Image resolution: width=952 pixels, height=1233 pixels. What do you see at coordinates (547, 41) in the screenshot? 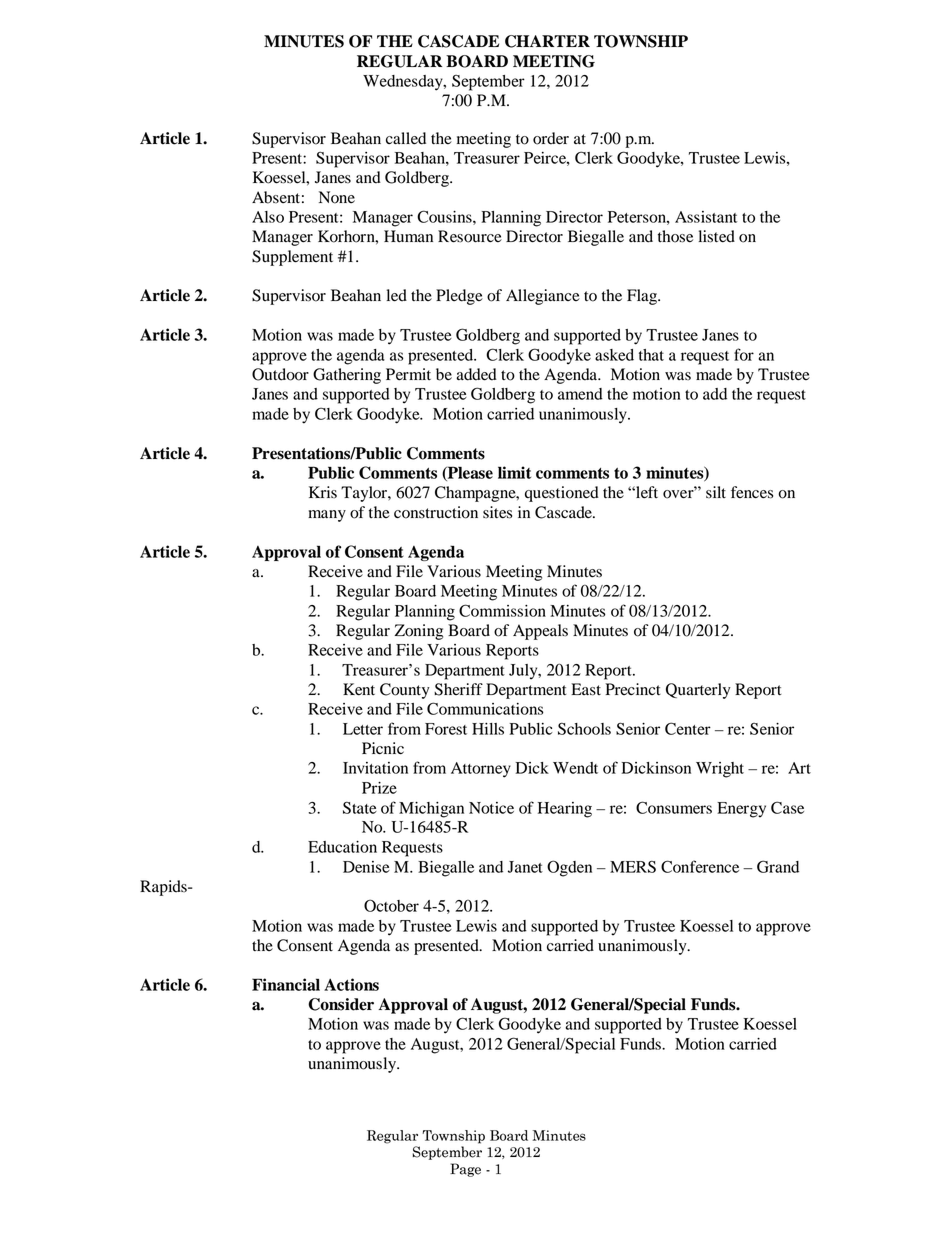
I see `CHARTER` at bounding box center [547, 41].
